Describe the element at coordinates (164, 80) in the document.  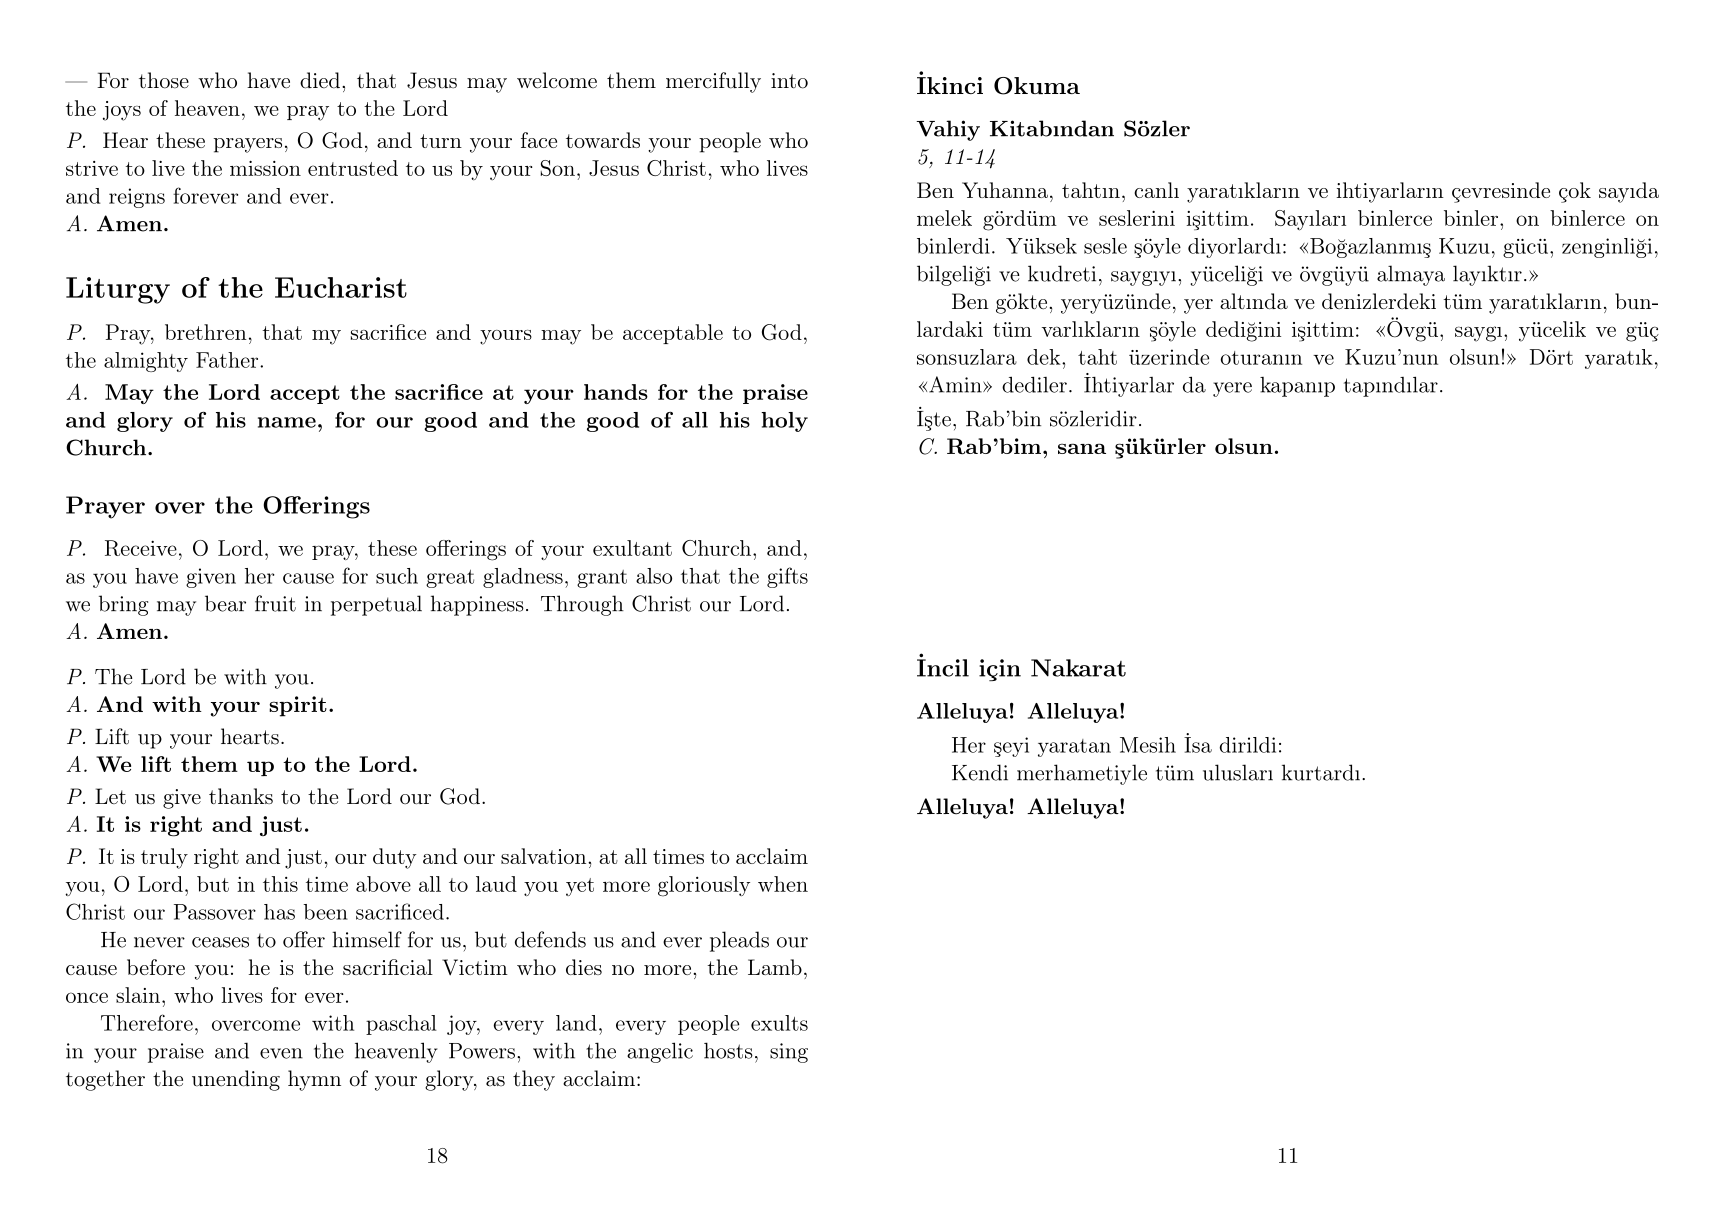
I see `those` at that location.
